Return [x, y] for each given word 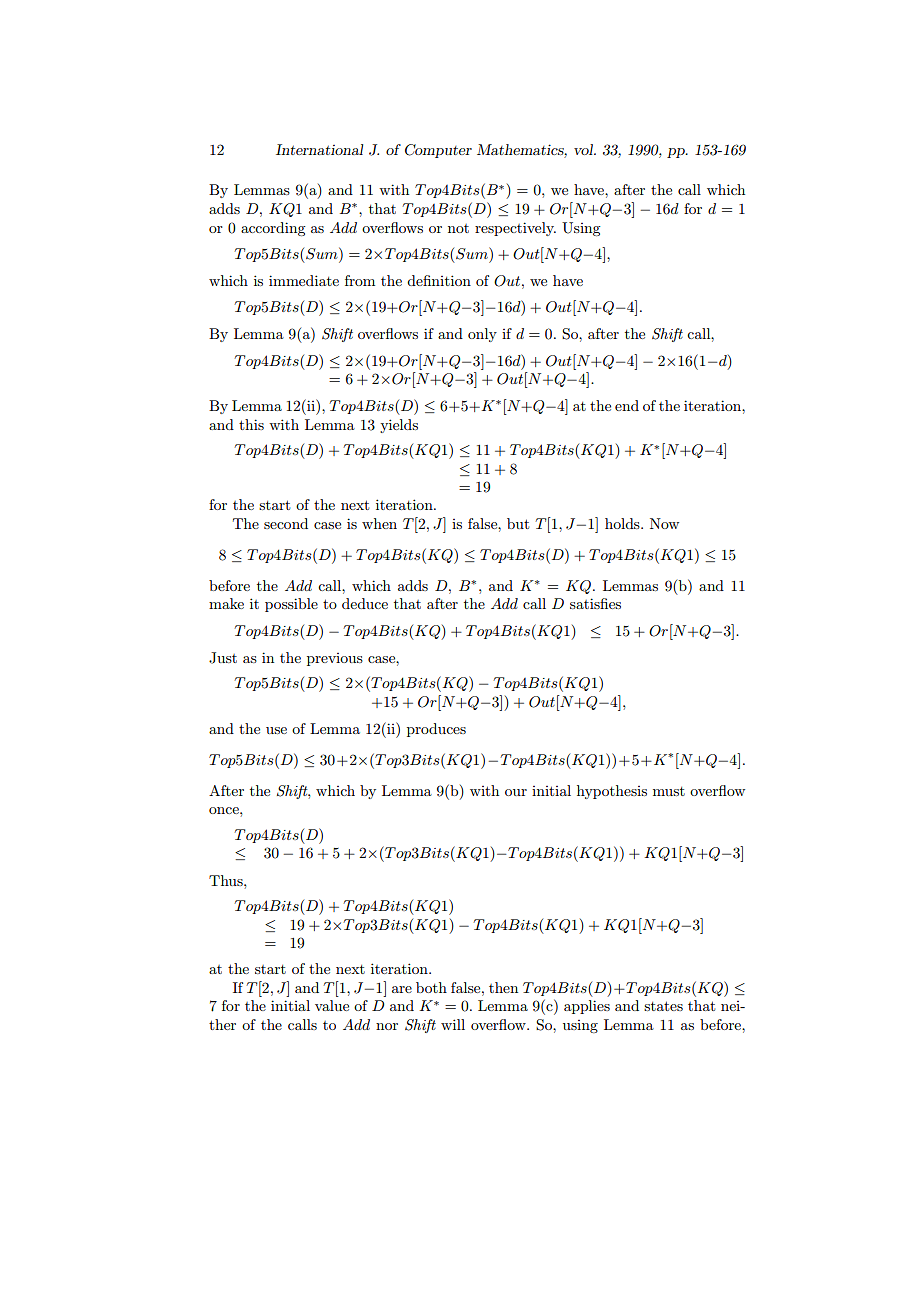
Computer [438, 151]
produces [436, 730]
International [319, 149]
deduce [365, 603]
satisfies [595, 603]
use [276, 730]
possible [291, 605]
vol [584, 149]
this [251, 424]
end [627, 405]
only [482, 335]
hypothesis [612, 792]
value [332, 1005]
